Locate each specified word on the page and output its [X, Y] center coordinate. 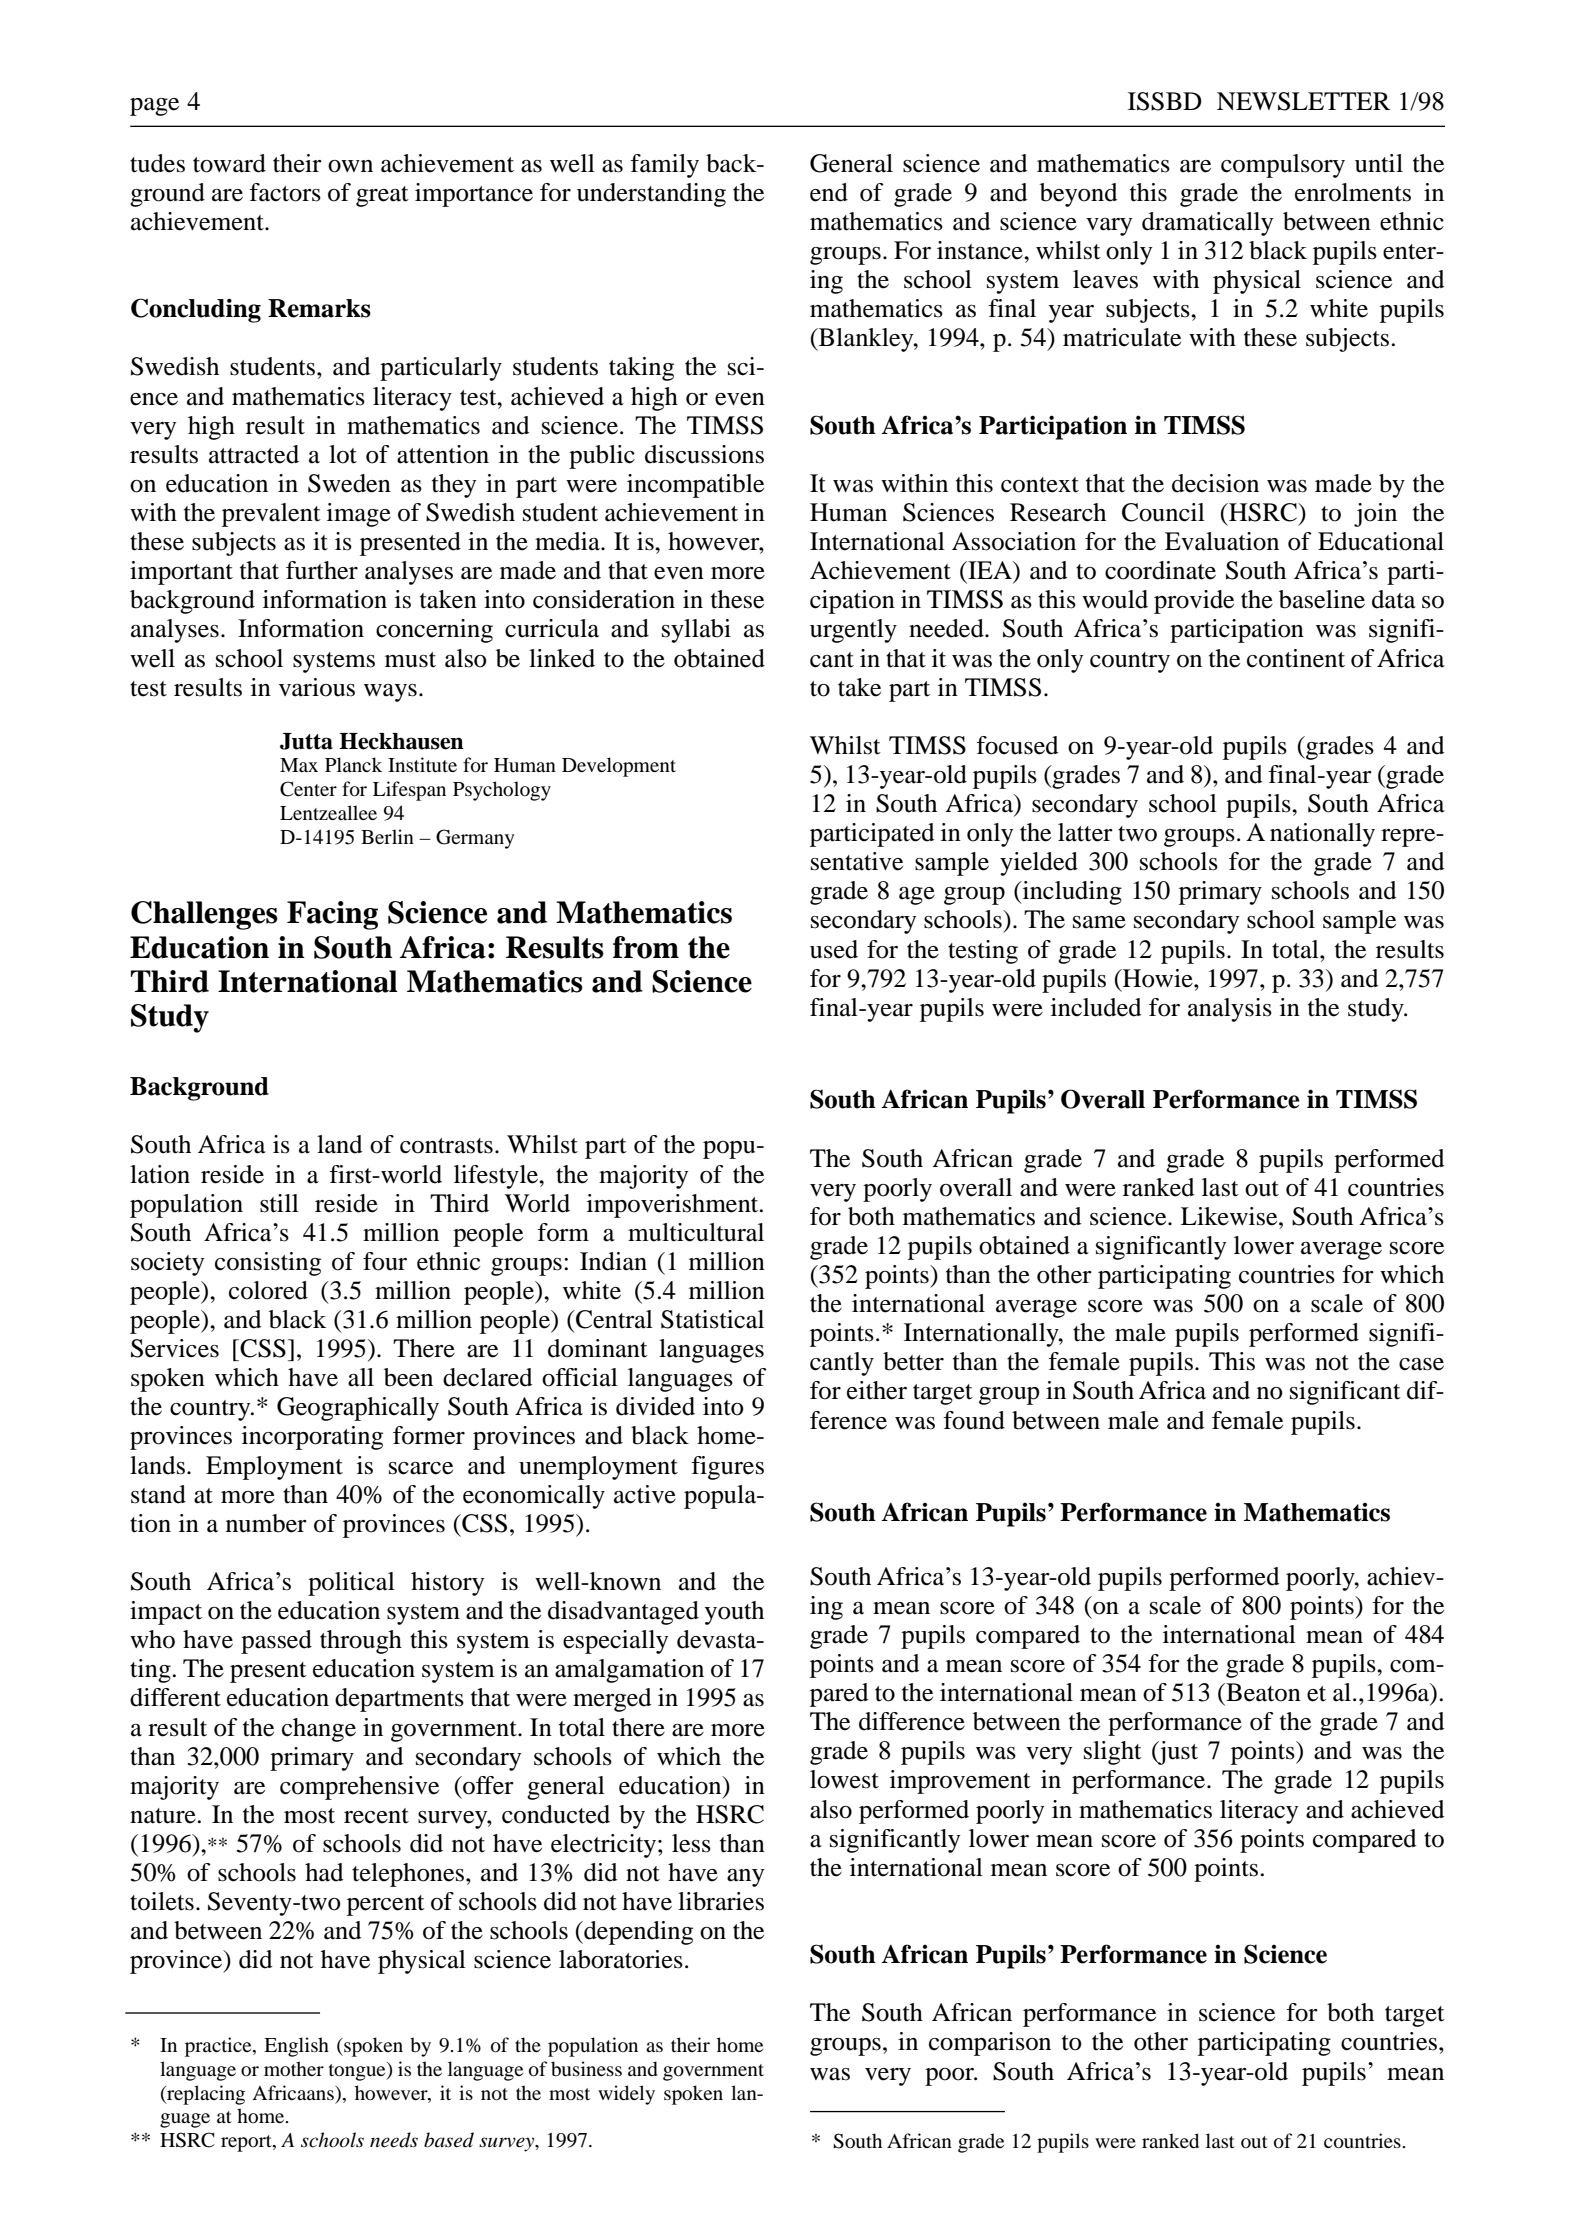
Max [299, 765]
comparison [990, 2044]
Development [619, 767]
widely [626, 2095]
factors [285, 192]
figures [727, 1468]
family [664, 166]
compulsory [1283, 166]
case [1421, 1364]
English [296, 2047]
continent [1296, 658]
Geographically [358, 1409]
